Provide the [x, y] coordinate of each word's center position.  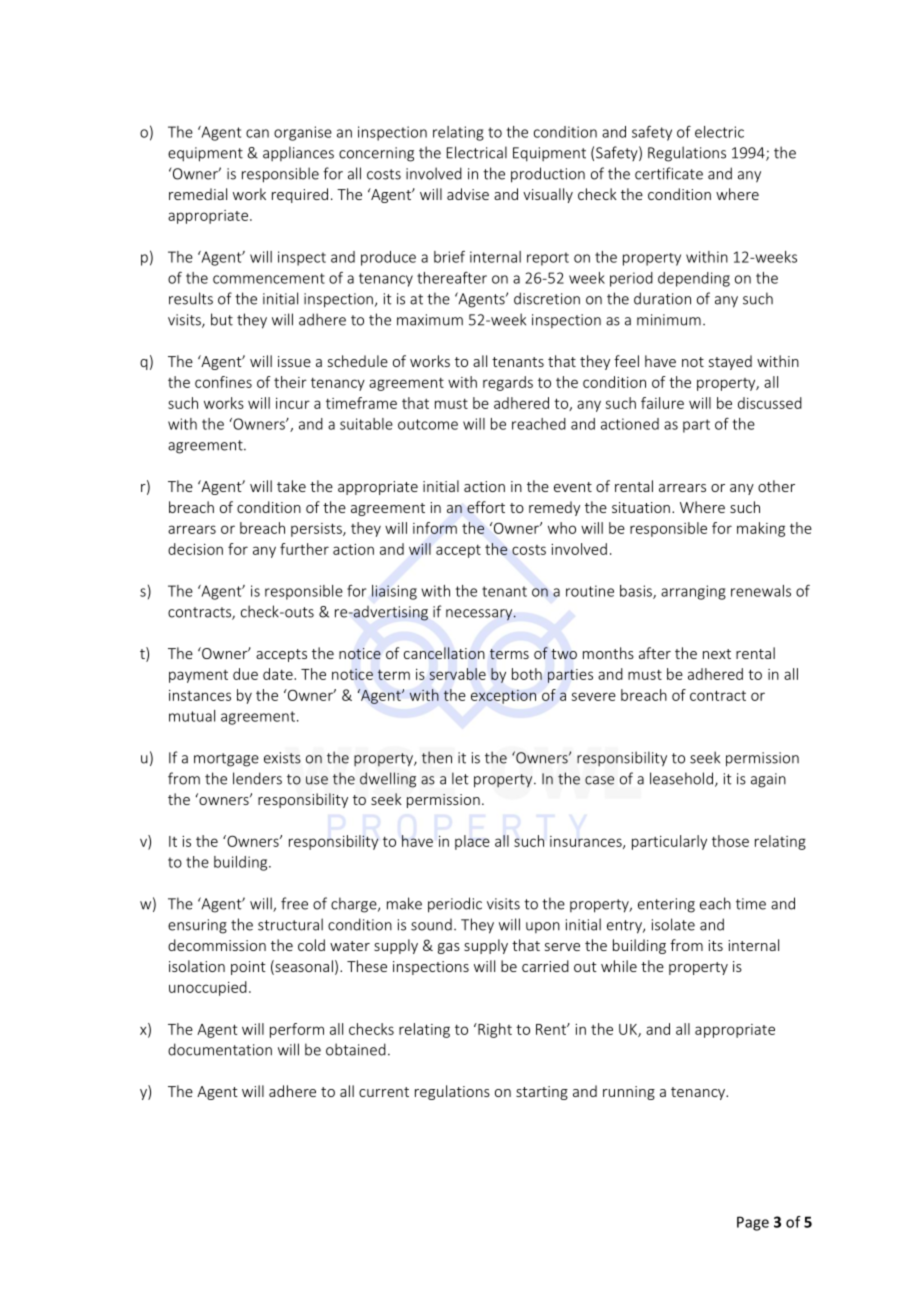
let [460, 778]
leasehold [681, 778]
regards [508, 383]
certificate [669, 173]
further [304, 549]
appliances [298, 153]
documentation [220, 1049]
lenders [257, 778]
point [248, 968]
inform [435, 528]
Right [494, 1030]
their [290, 382]
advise [468, 194]
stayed [730, 362]
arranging [693, 592]
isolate [673, 924]
